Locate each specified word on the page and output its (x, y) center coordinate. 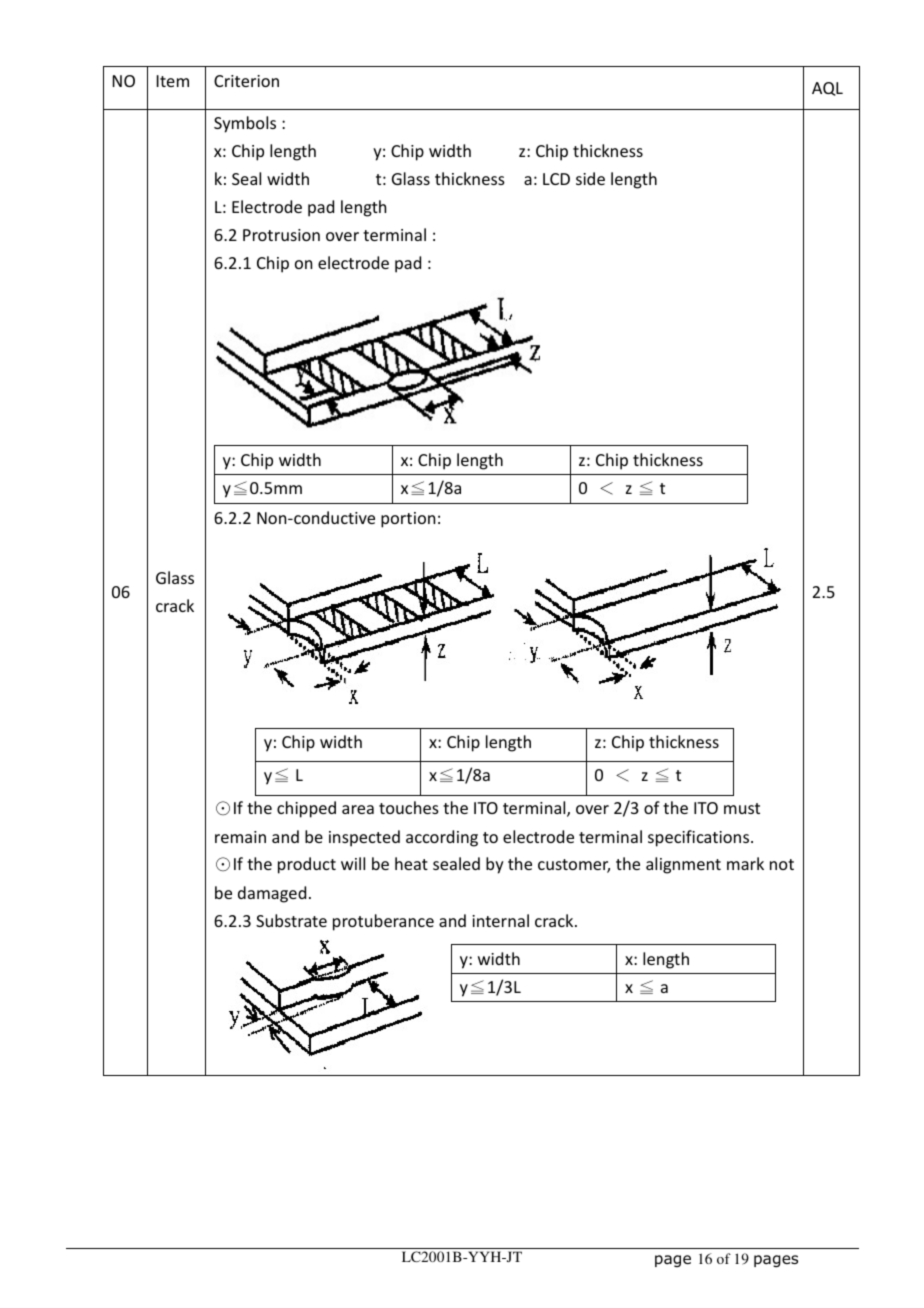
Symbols (245, 124)
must (742, 808)
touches (409, 807)
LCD (556, 179)
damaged (272, 894)
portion (408, 520)
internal (500, 920)
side (590, 178)
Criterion (246, 81)
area (358, 809)
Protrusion (281, 235)
